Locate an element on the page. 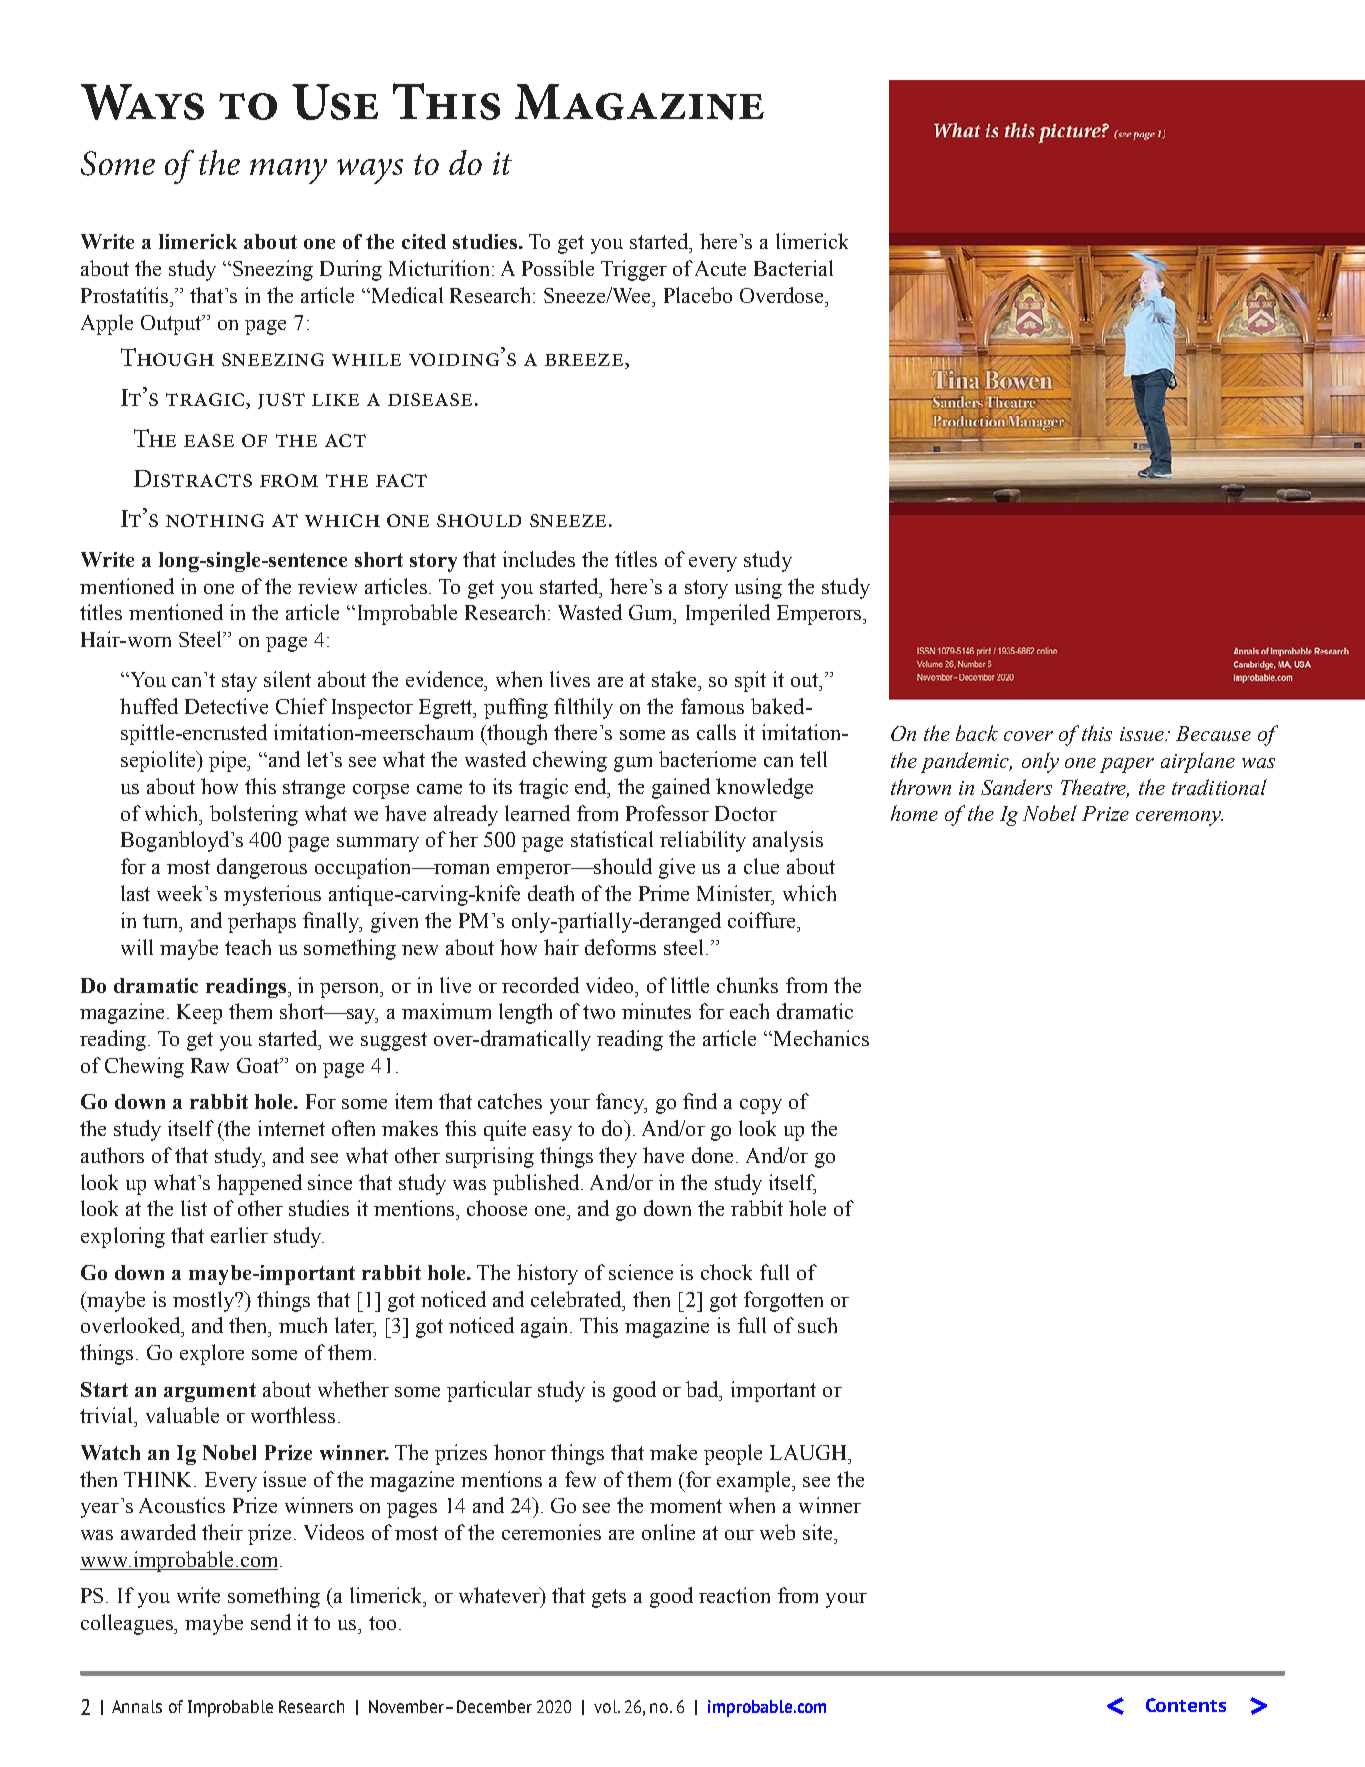 The height and width of the image is (1767, 1365). many is located at coordinates (288, 171).
